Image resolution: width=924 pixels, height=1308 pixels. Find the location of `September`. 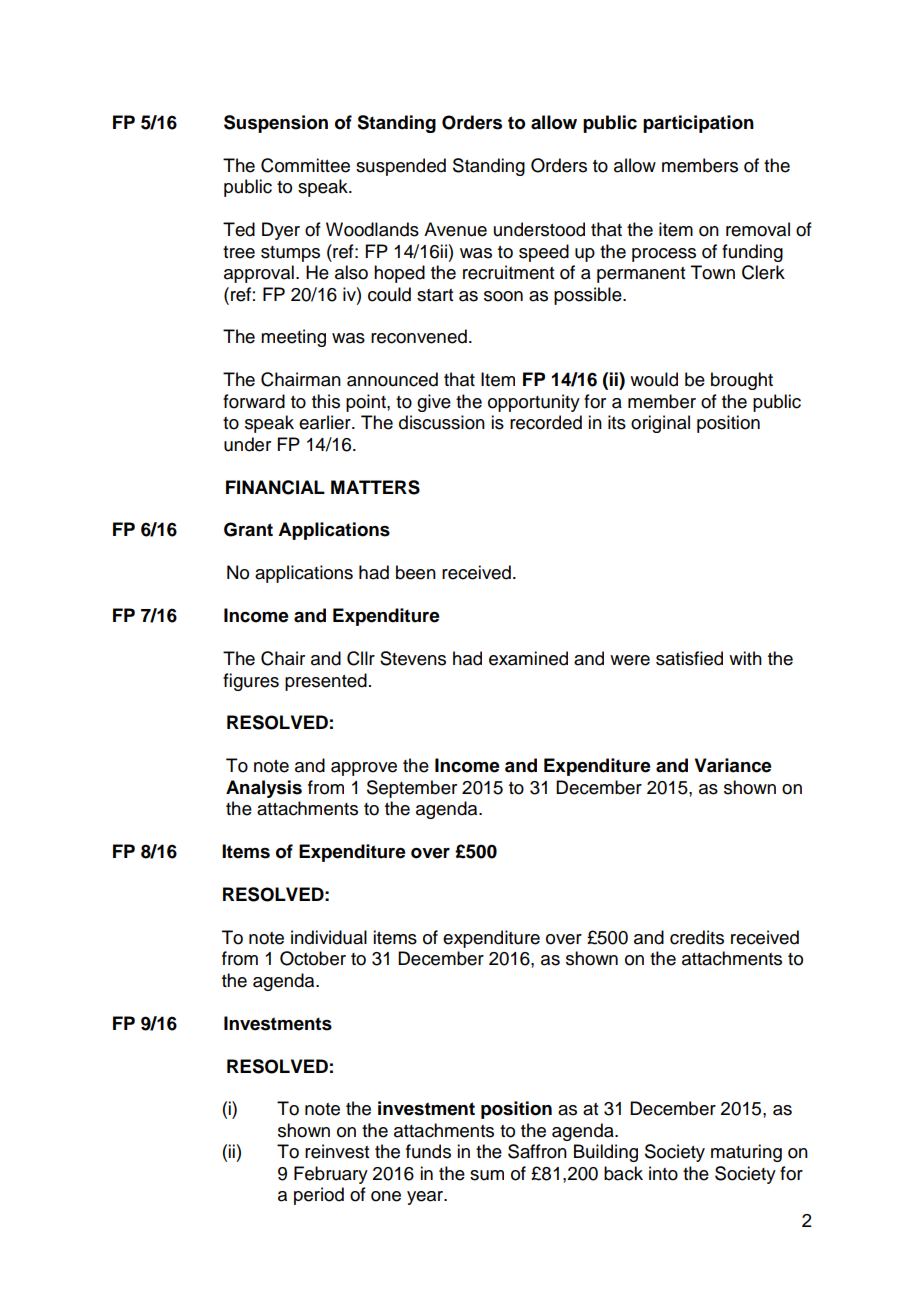

September is located at coordinates (412, 789).
